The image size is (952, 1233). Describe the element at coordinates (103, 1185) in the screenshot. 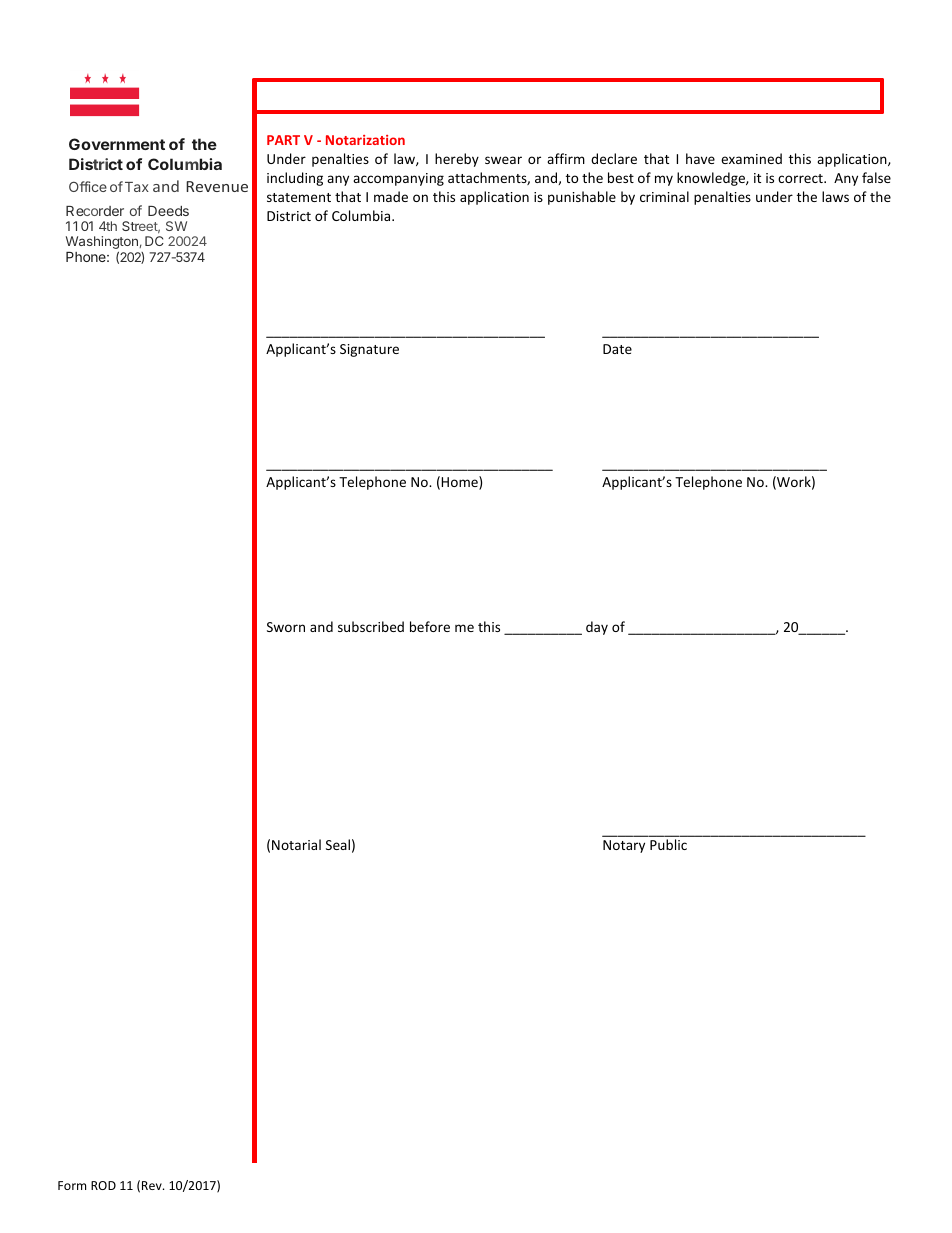

I see `ROD` at that location.
